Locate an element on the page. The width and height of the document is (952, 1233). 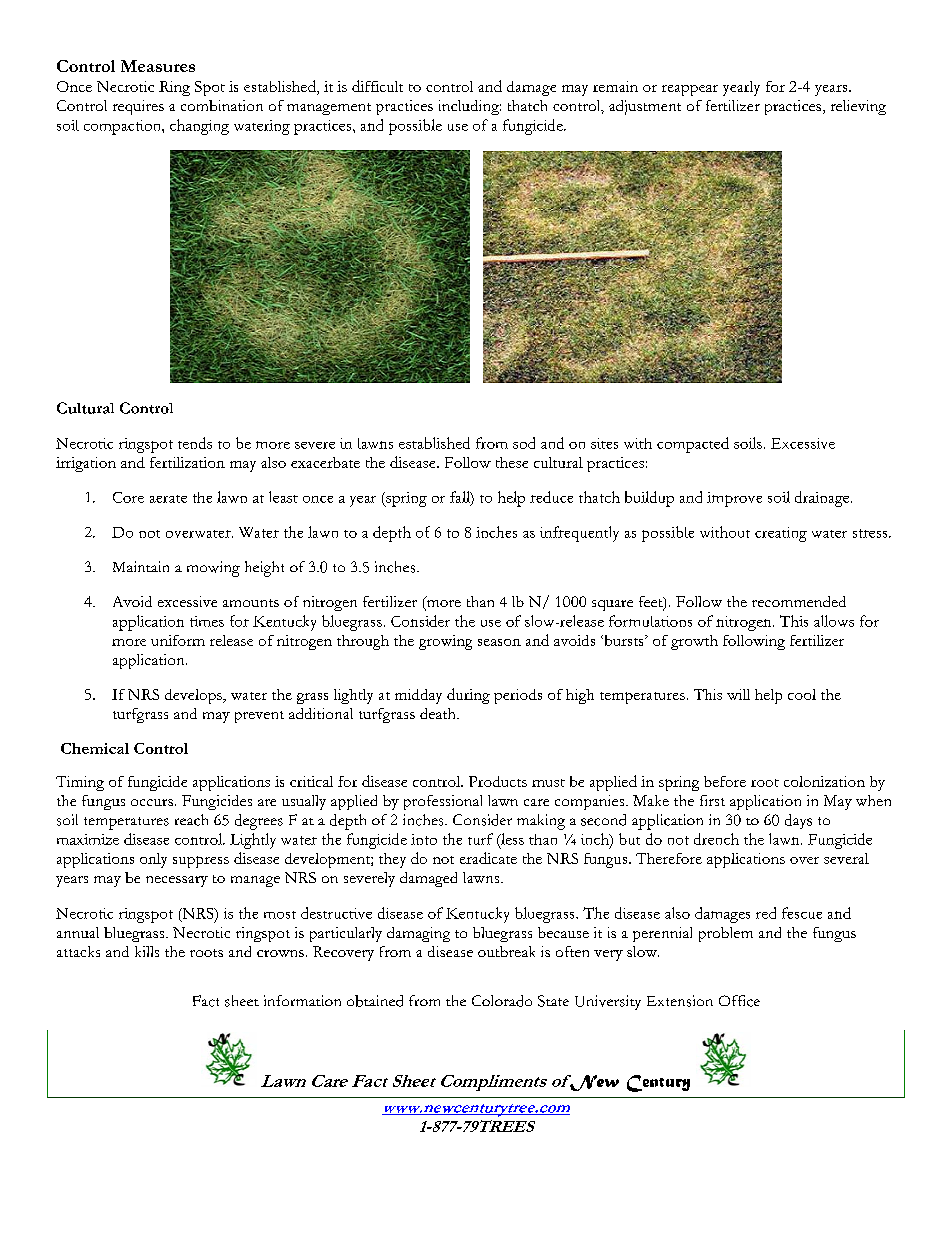
difficult is located at coordinates (377, 86).
